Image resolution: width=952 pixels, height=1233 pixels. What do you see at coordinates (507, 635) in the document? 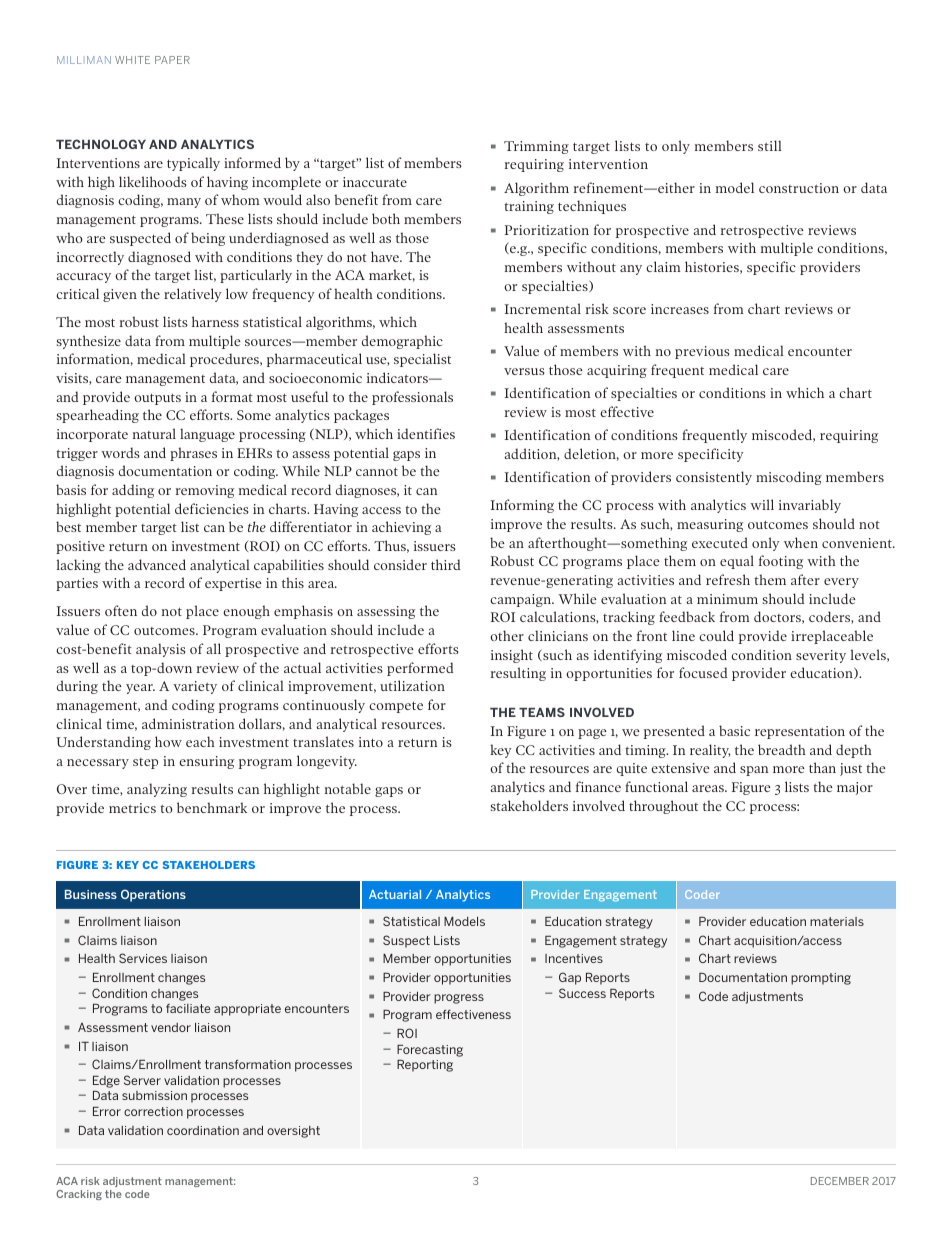
I see `other` at bounding box center [507, 635].
